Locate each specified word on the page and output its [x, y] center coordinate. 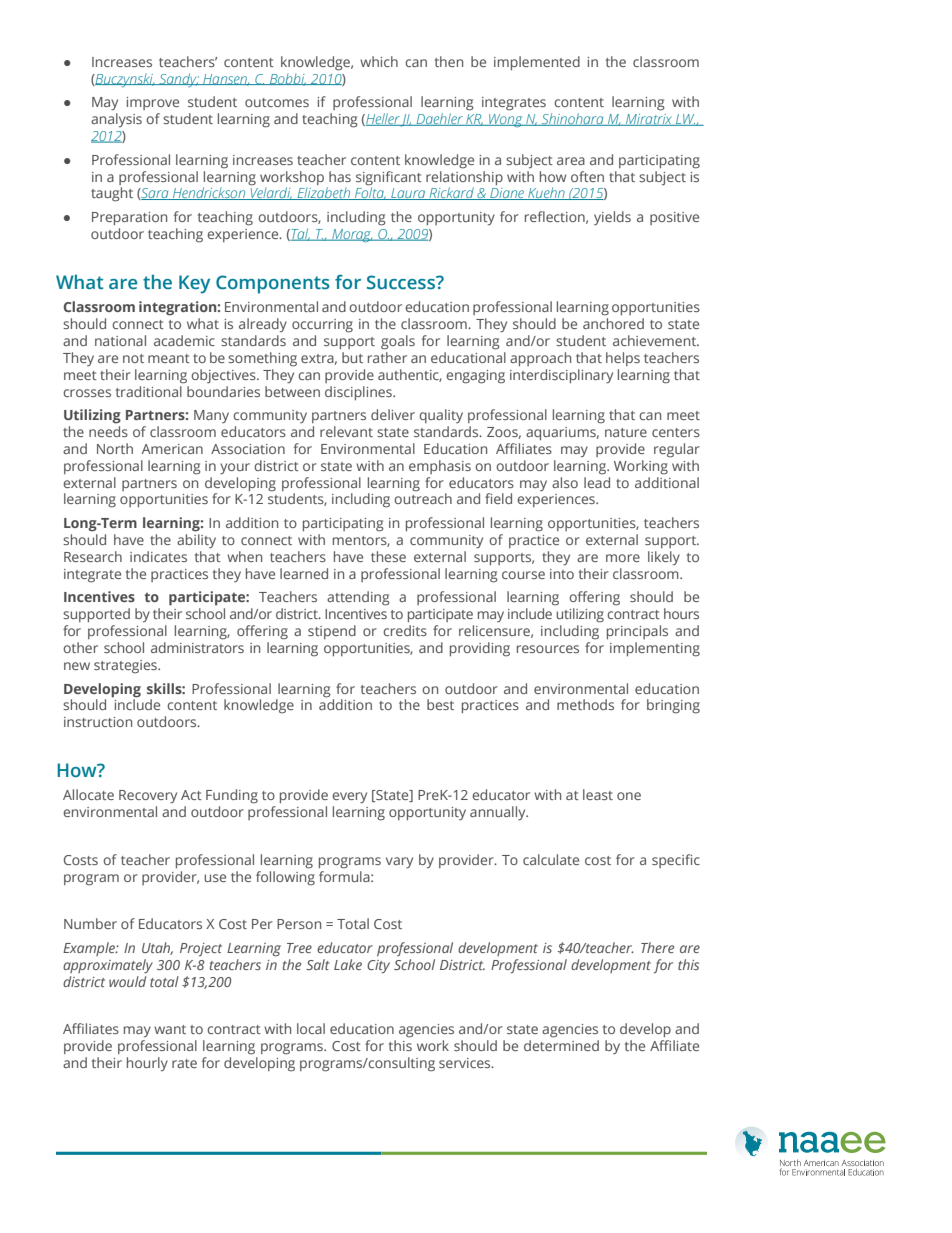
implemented [537, 63]
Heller [382, 119]
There [657, 947]
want [170, 1029]
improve [153, 103]
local [311, 1028]
